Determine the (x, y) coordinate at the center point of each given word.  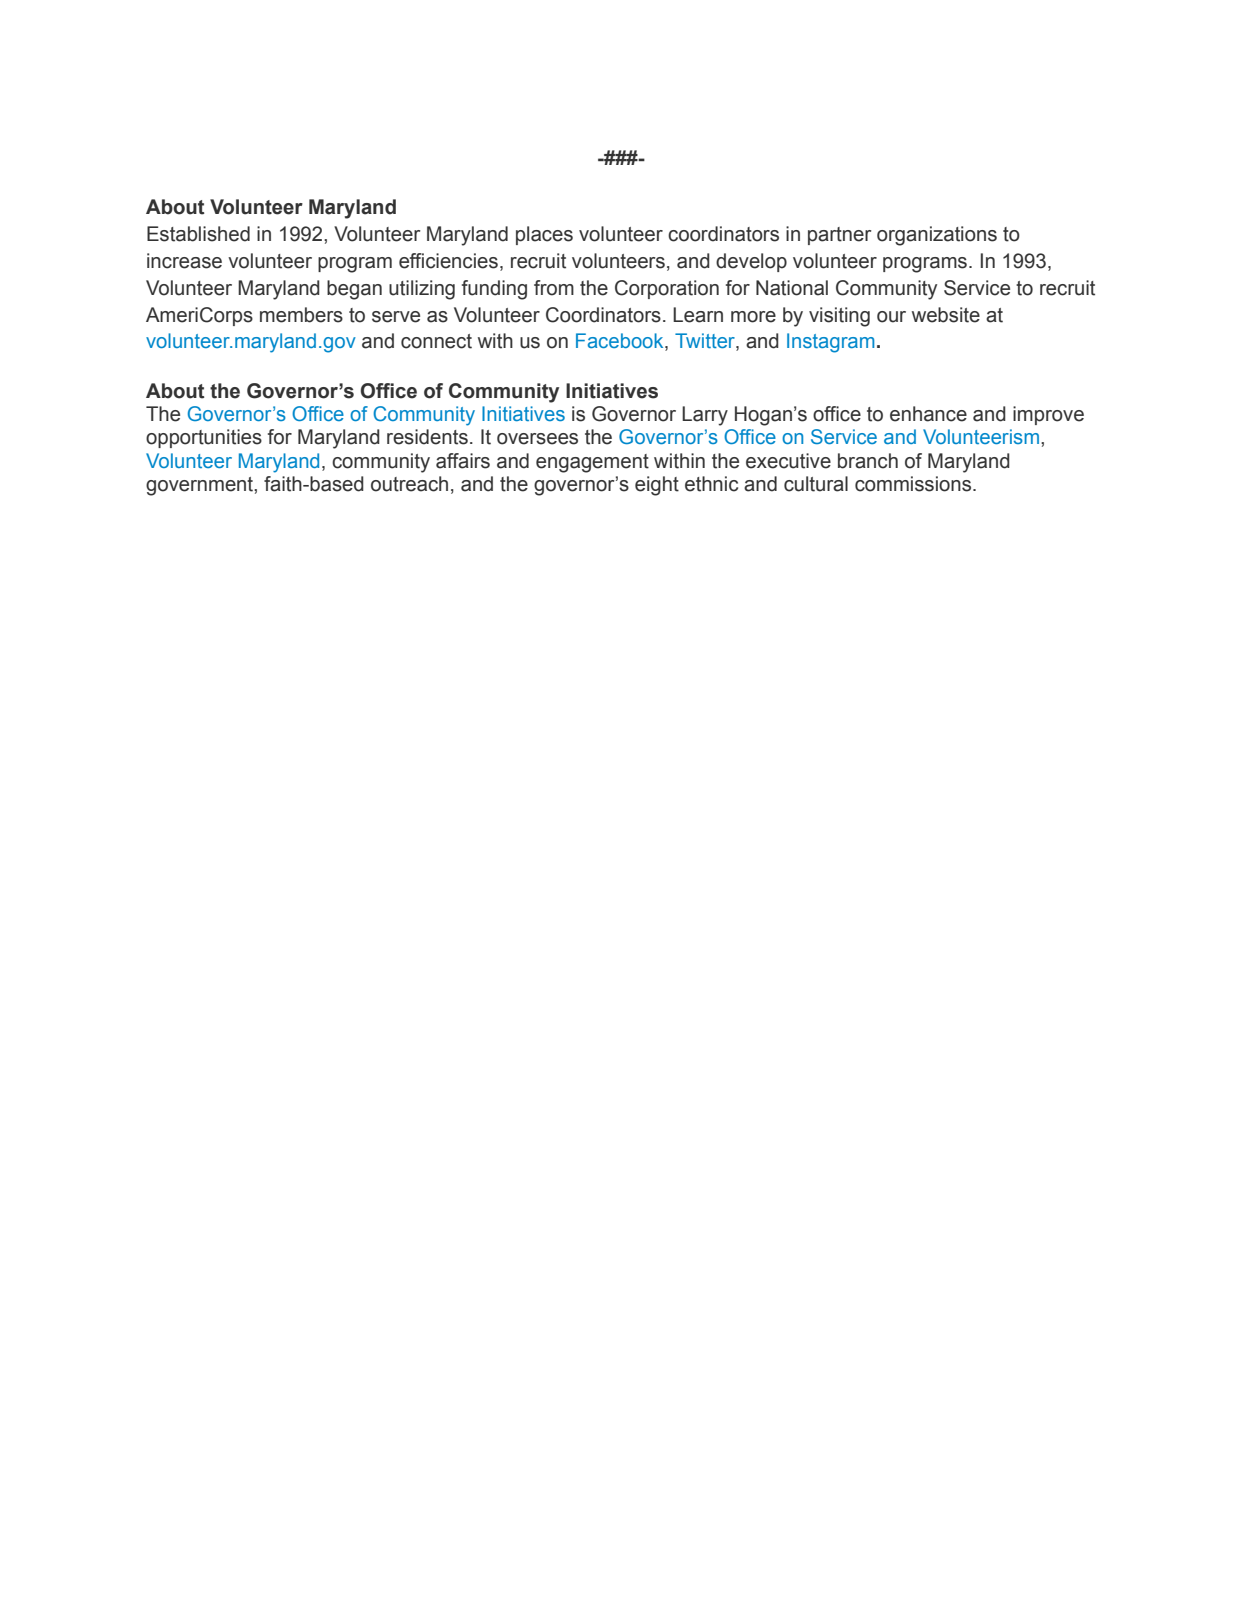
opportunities (204, 438)
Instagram (830, 343)
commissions (914, 484)
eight (657, 486)
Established (198, 234)
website (946, 315)
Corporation (667, 289)
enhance (928, 414)
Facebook (621, 342)
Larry (705, 416)
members (301, 315)
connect (436, 341)
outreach (409, 484)
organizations (937, 236)
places (544, 235)
